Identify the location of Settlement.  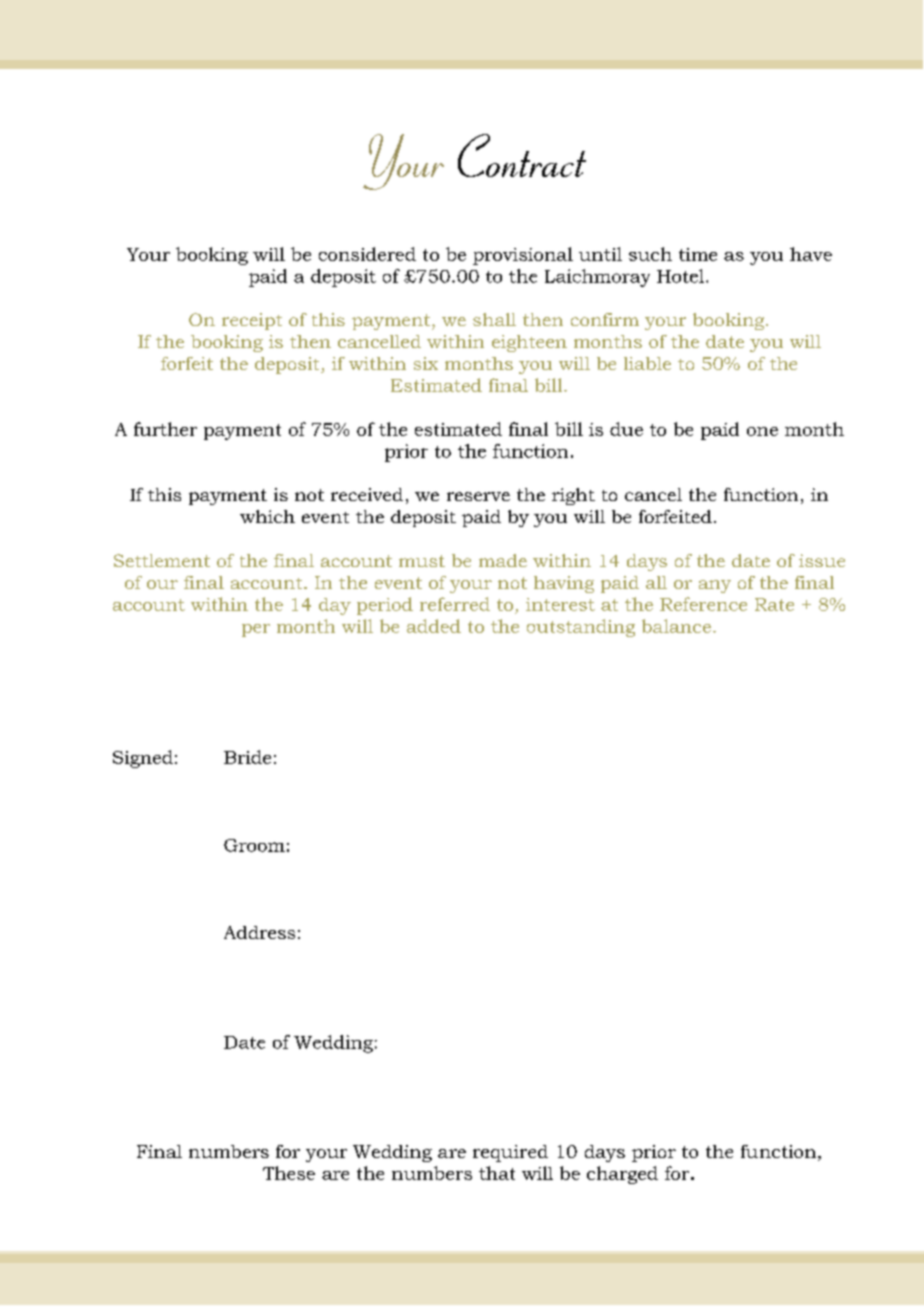
(162, 560).
